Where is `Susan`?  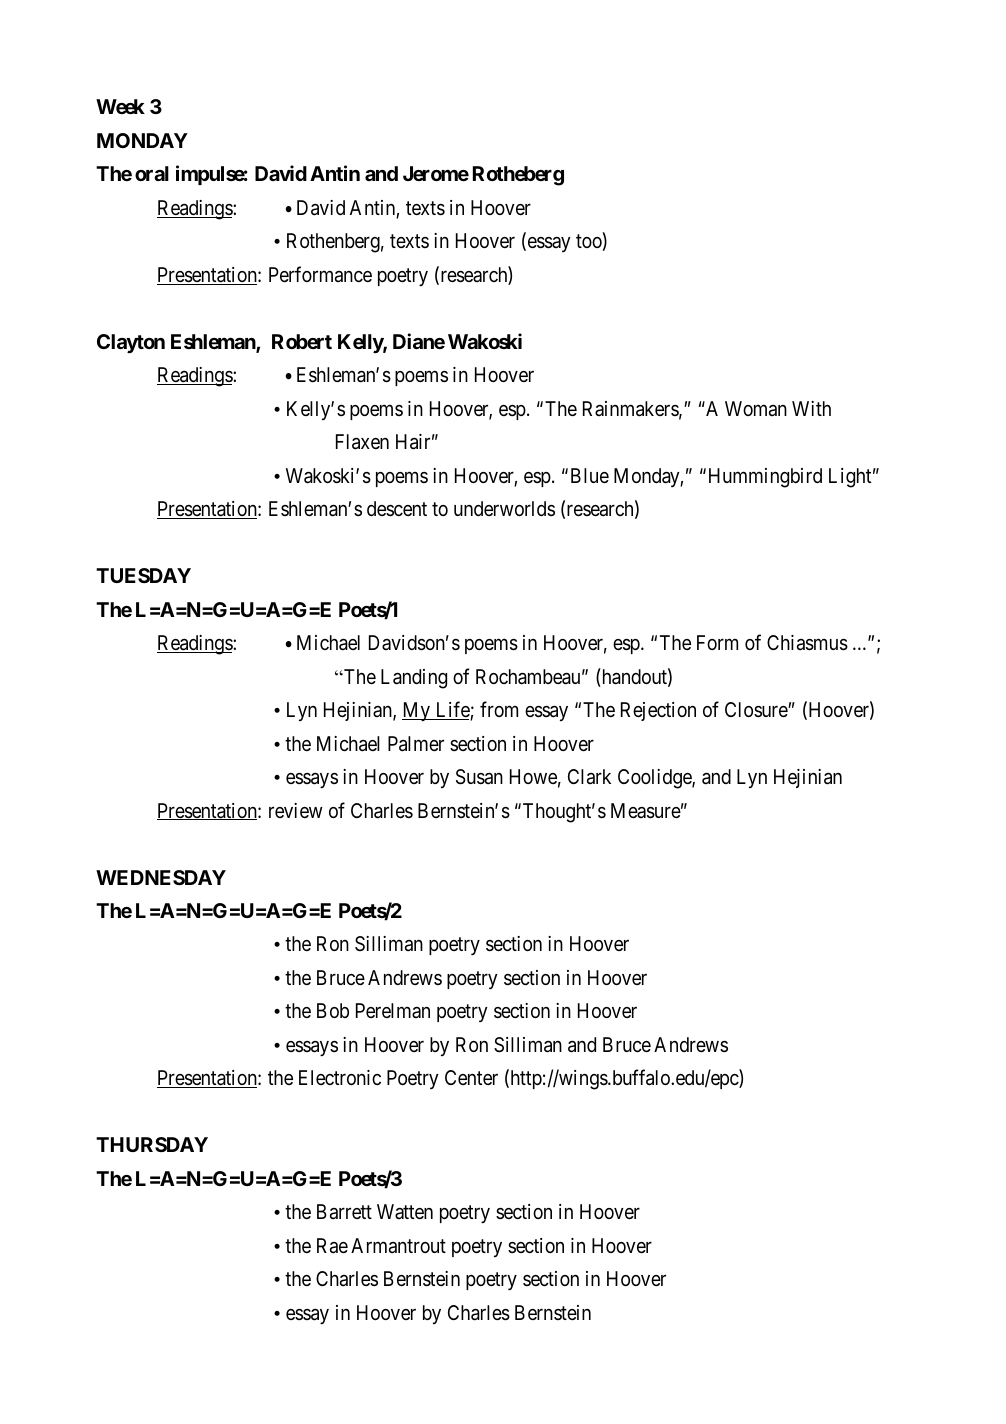 Susan is located at coordinates (479, 777).
